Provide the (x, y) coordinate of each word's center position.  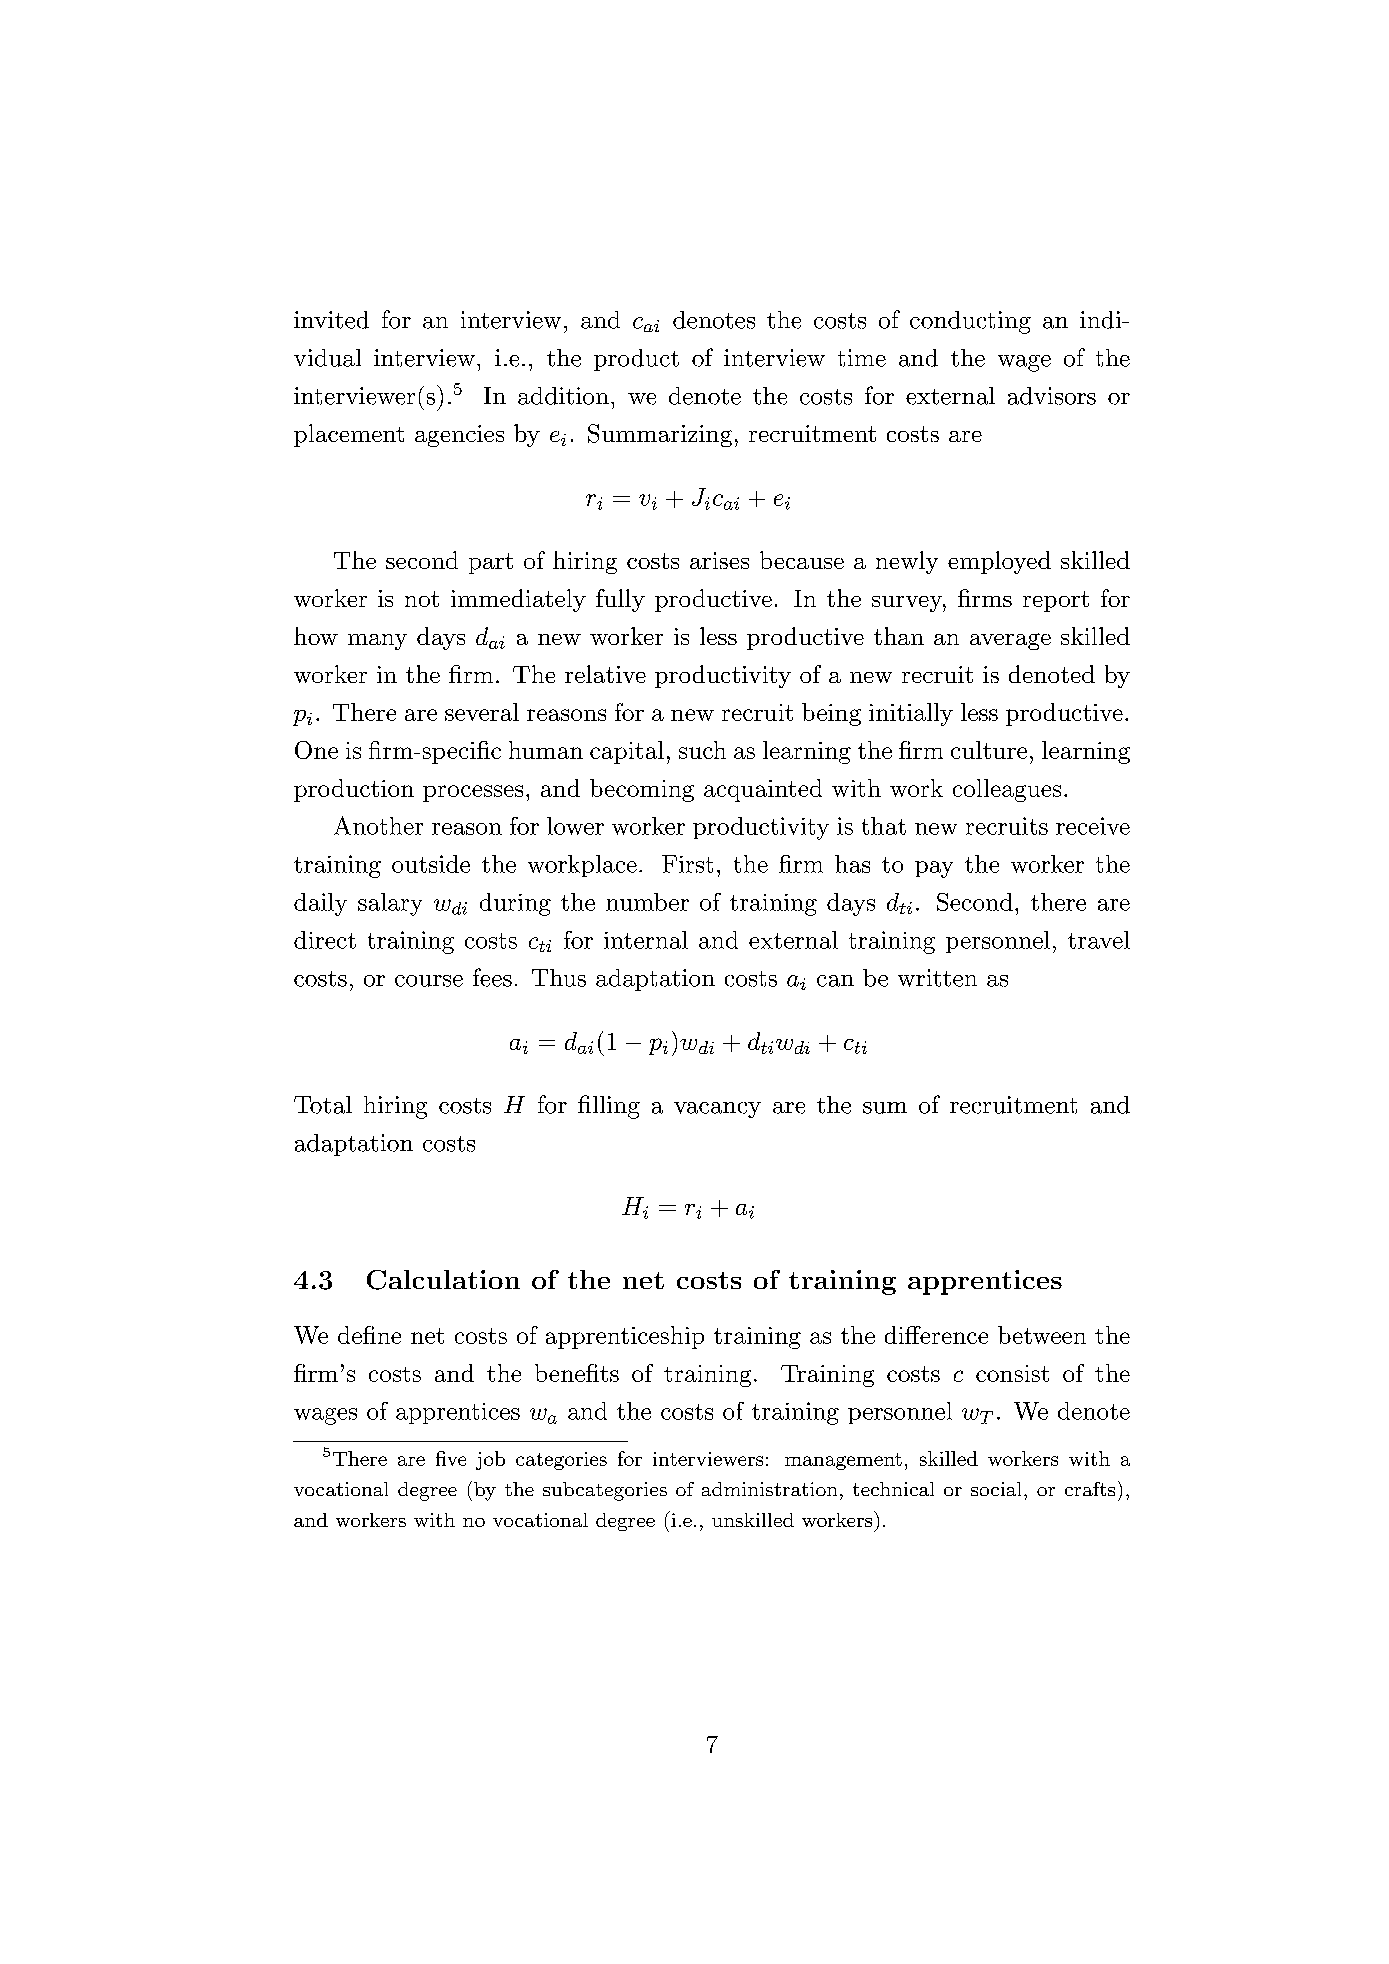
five (451, 1458)
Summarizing (660, 435)
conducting (970, 322)
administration (769, 1489)
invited (331, 320)
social (998, 1489)
